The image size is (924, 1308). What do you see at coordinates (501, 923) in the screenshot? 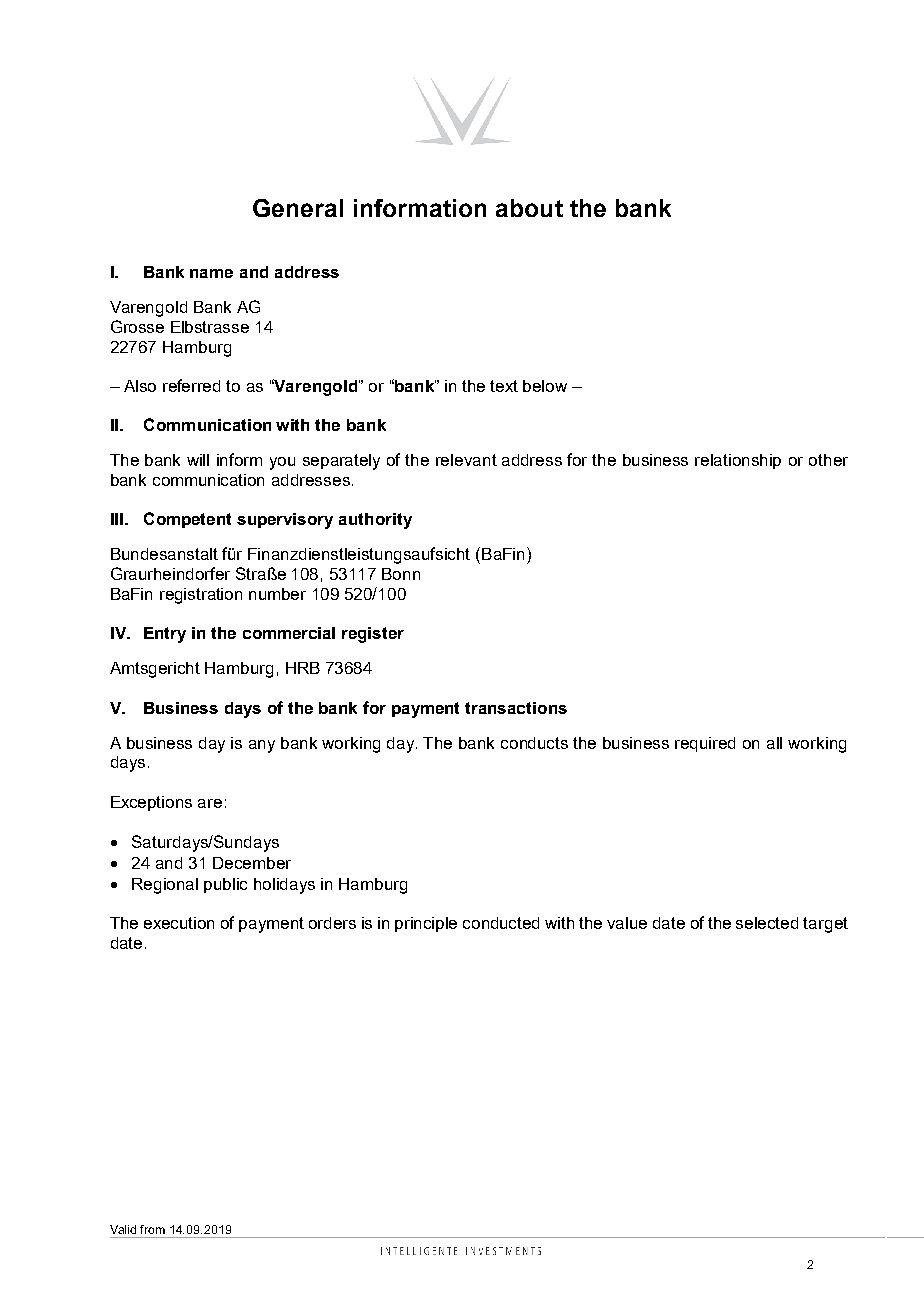
I see `conducted` at bounding box center [501, 923].
